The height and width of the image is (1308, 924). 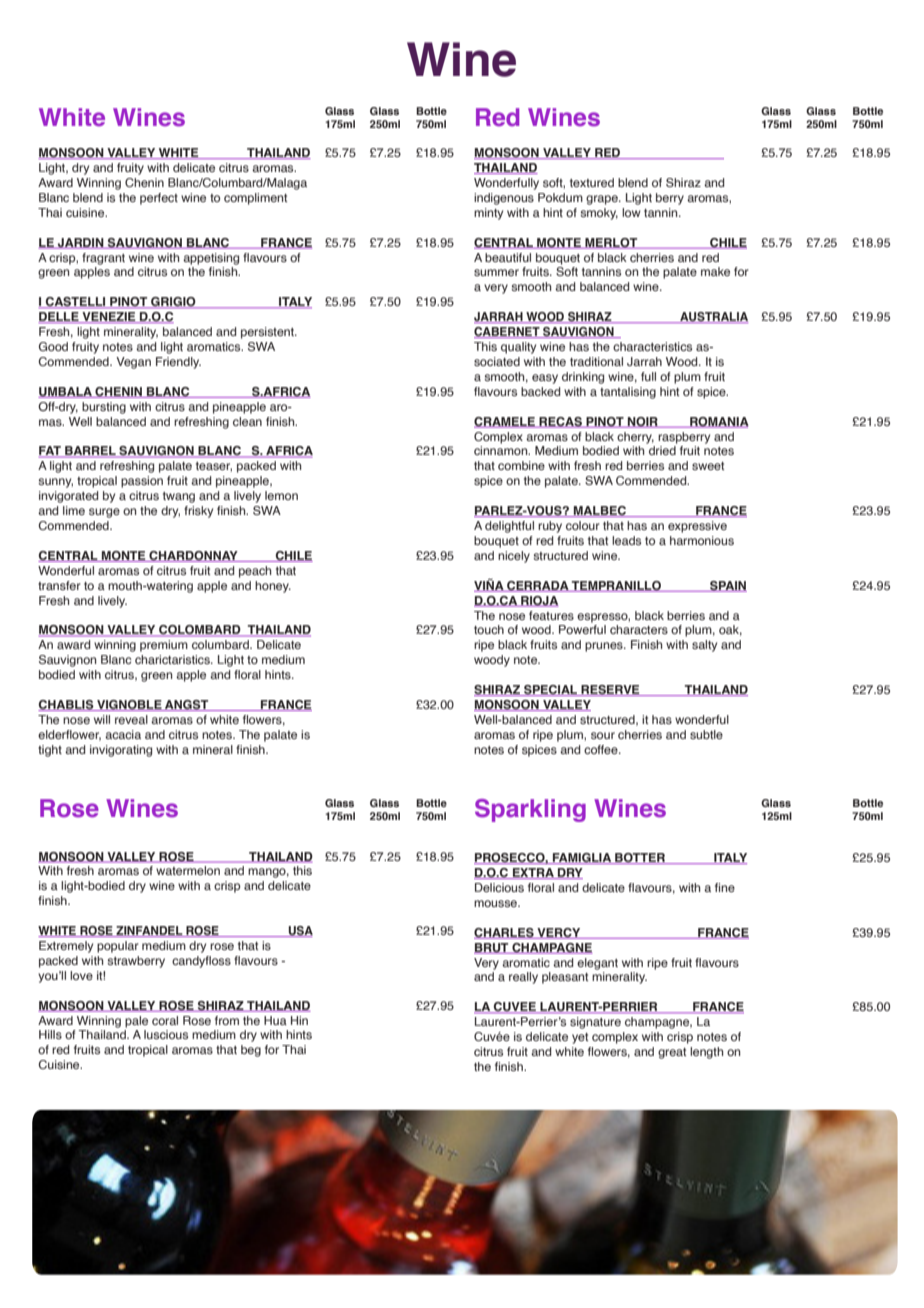 What do you see at coordinates (603, 200) in the image?
I see `grape` at bounding box center [603, 200].
